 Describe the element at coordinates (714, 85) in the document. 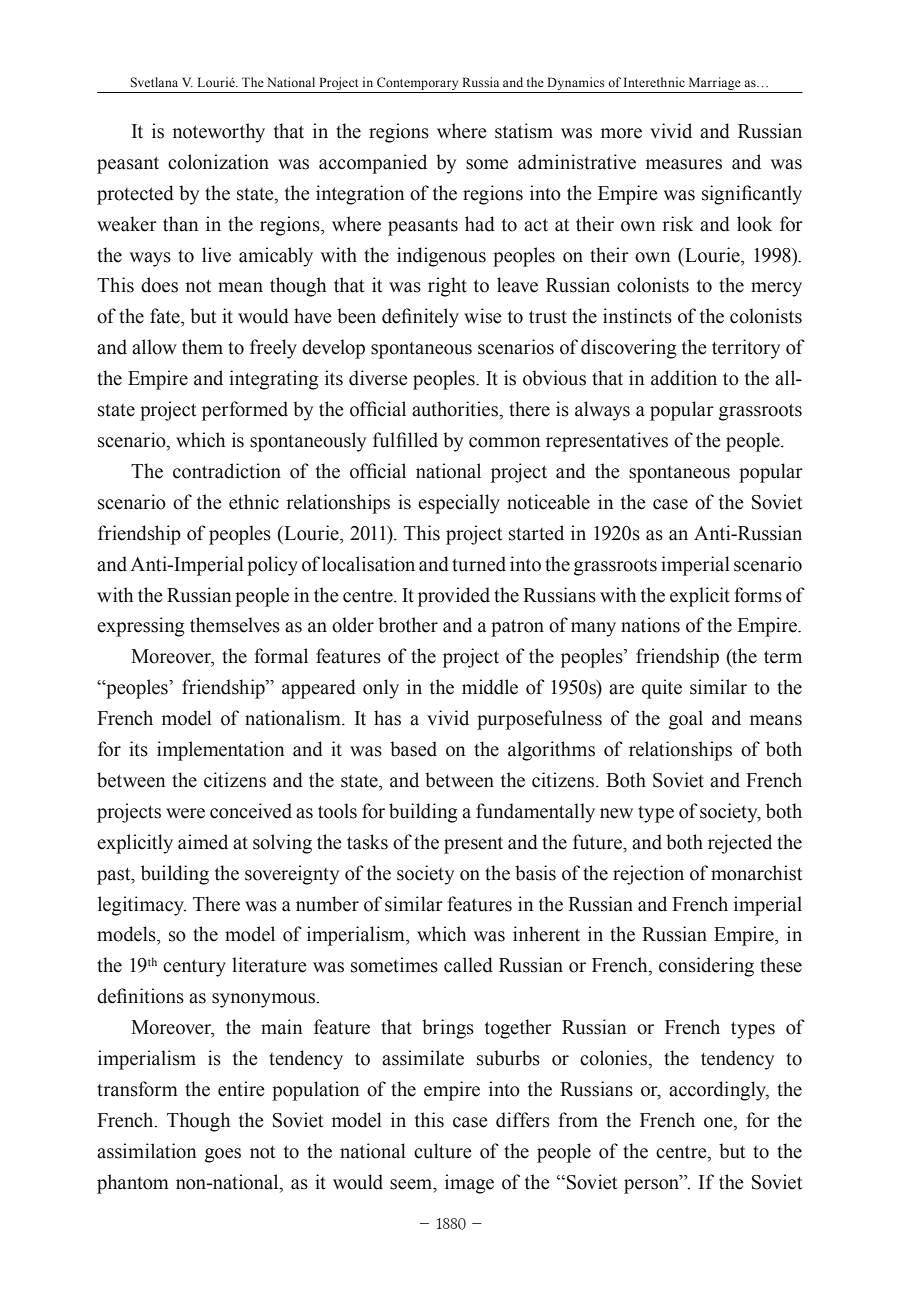

I see `Marriage` at that location.
